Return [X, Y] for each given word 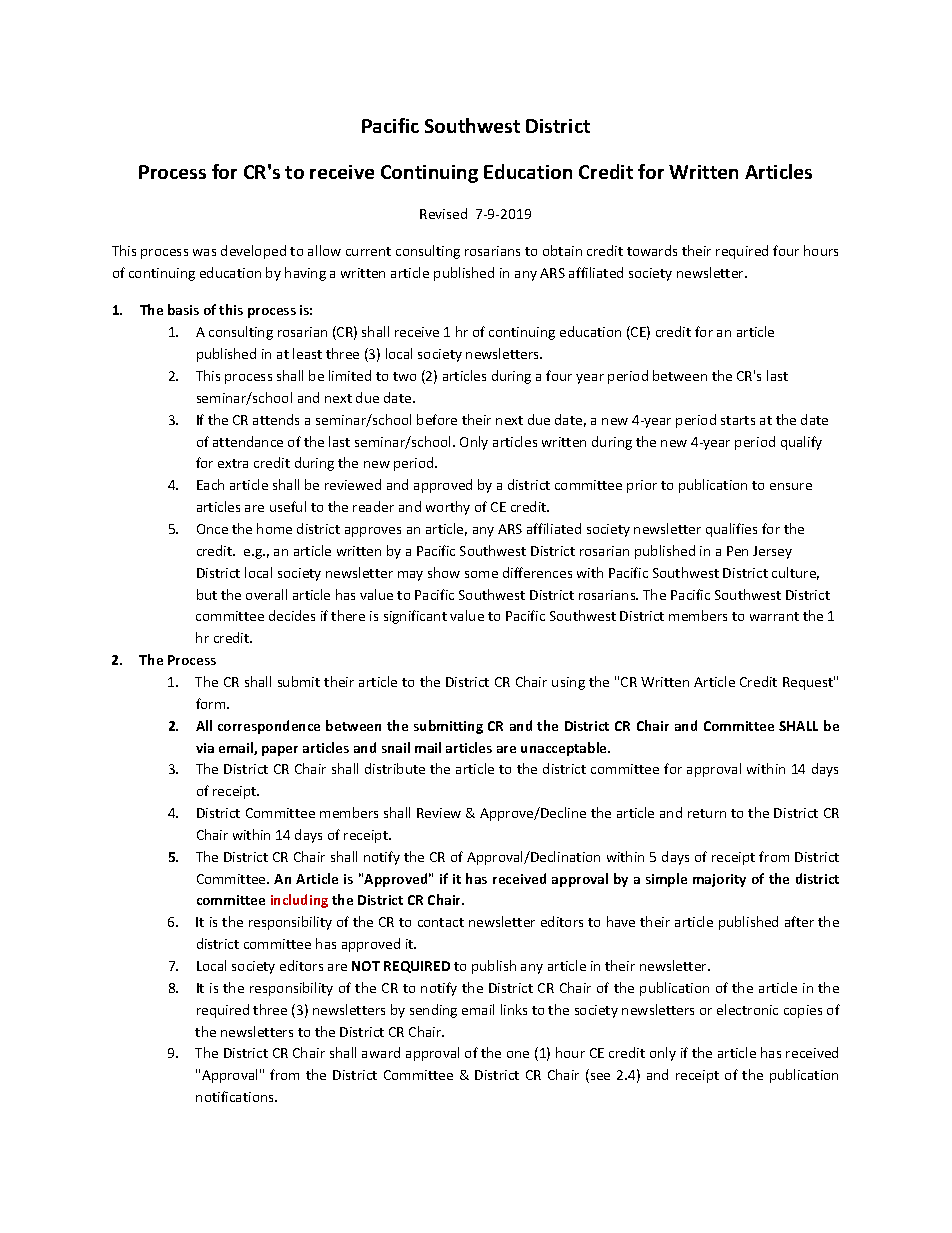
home [274, 528]
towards [652, 250]
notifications [236, 1096]
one [518, 1054]
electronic [747, 1009]
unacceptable [565, 749]
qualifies [731, 530]
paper [280, 751]
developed [253, 252]
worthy [448, 508]
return [707, 813]
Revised [443, 213]
